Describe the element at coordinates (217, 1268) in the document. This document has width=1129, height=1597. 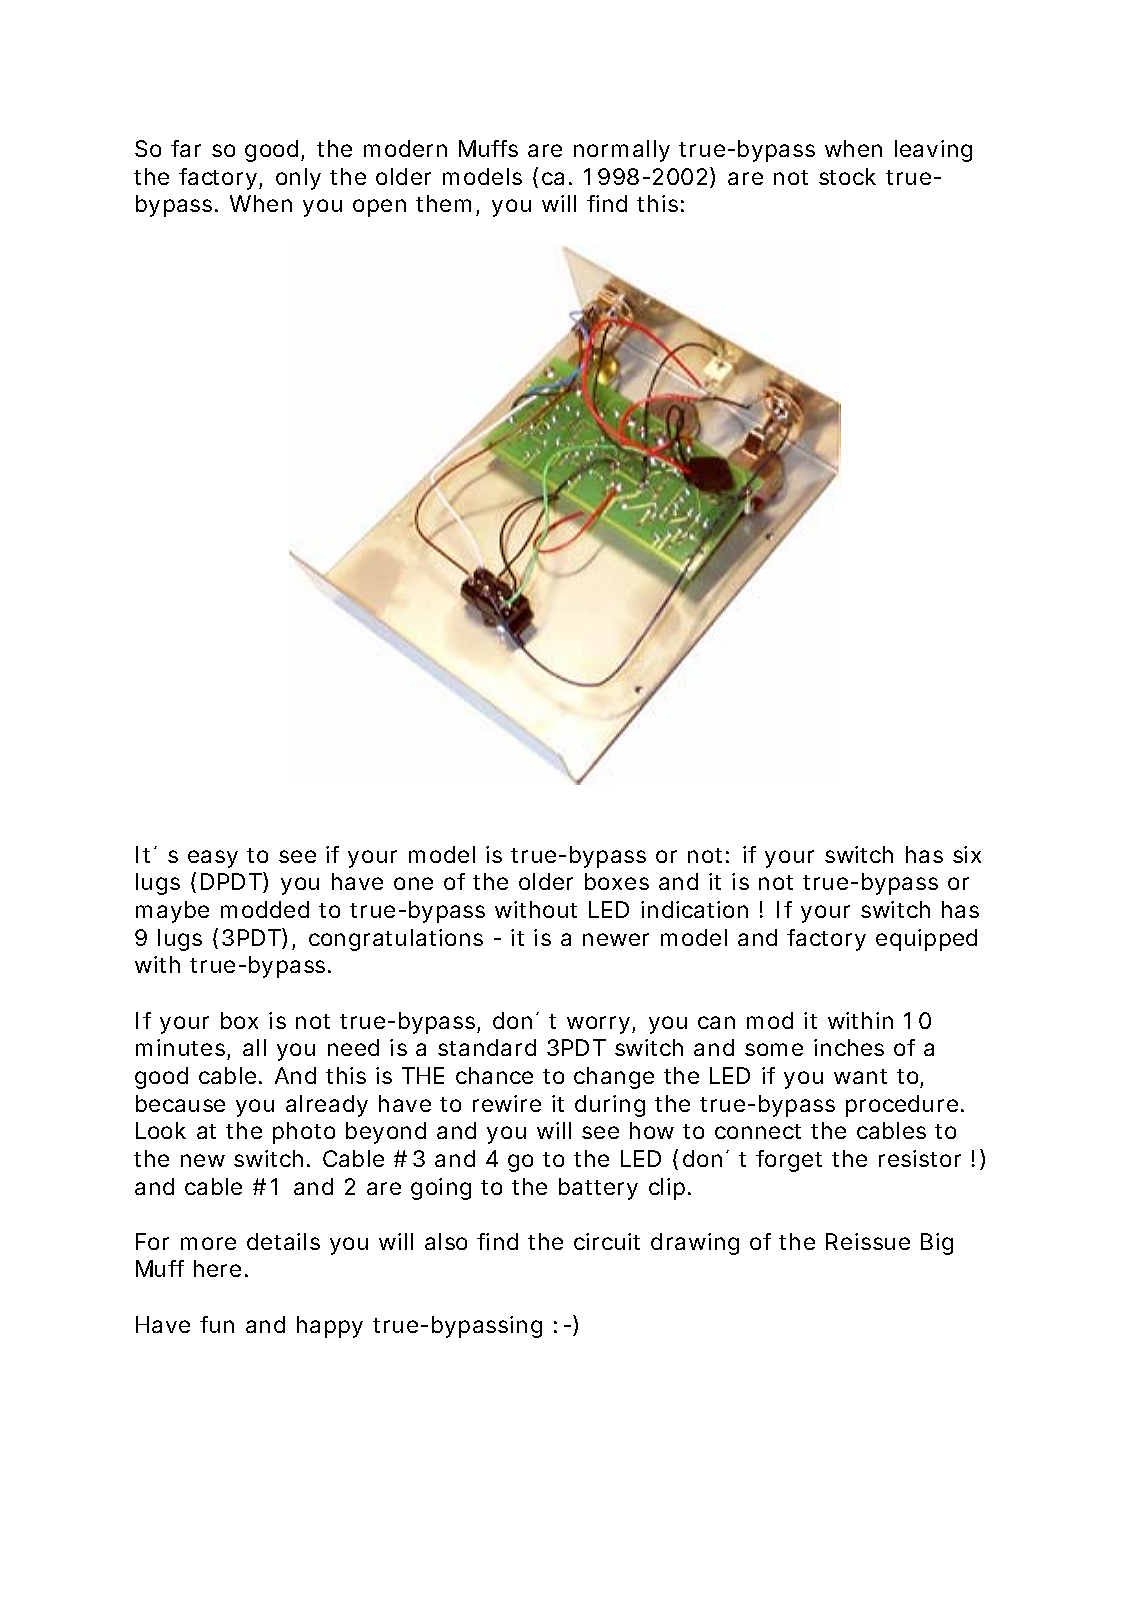
I see `here` at that location.
